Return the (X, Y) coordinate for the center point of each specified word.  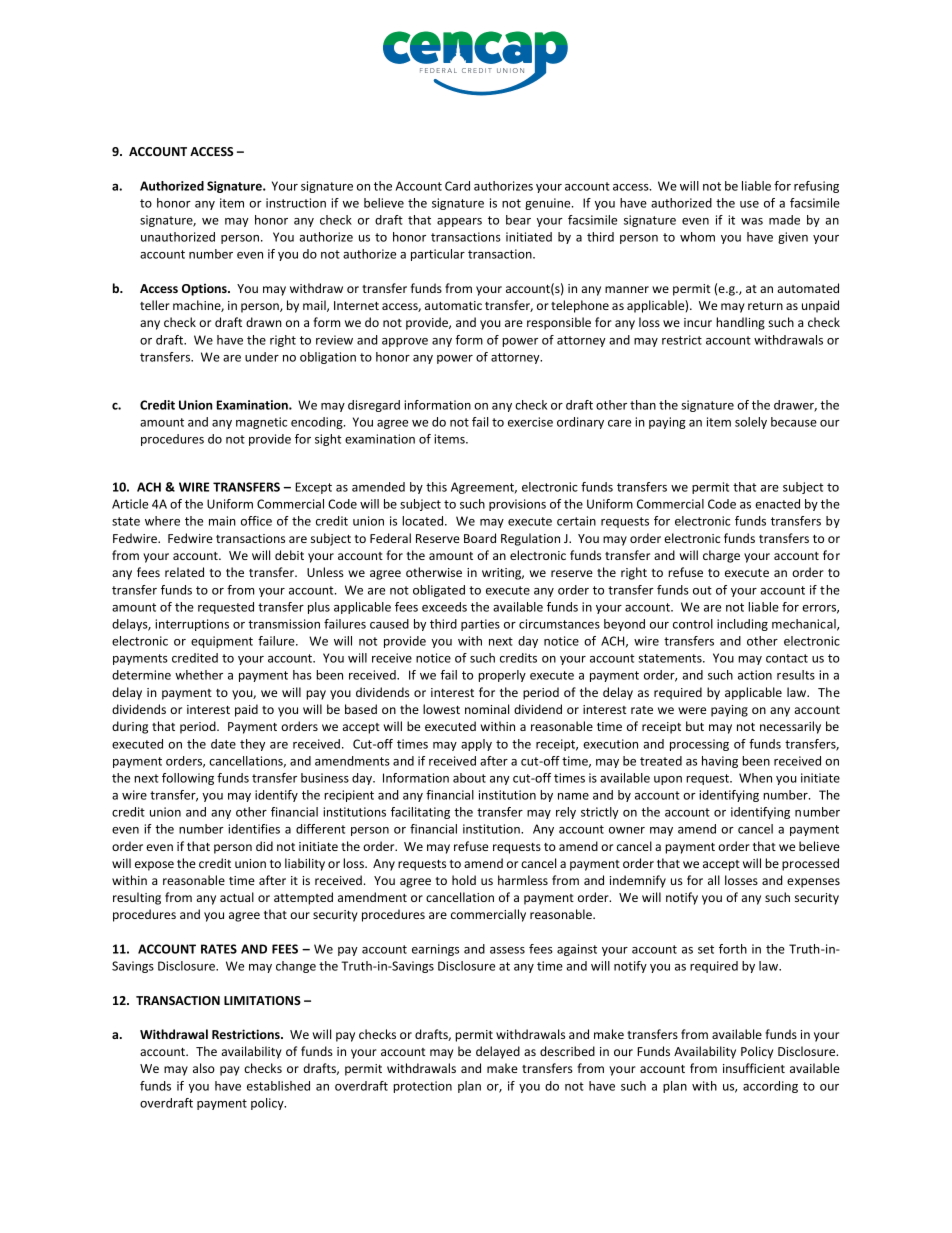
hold (464, 880)
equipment (222, 642)
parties (480, 625)
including (742, 625)
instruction (296, 203)
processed (810, 864)
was (752, 221)
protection (422, 1087)
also (204, 1068)
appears (459, 222)
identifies (254, 829)
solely (751, 423)
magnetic (261, 423)
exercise (530, 422)
